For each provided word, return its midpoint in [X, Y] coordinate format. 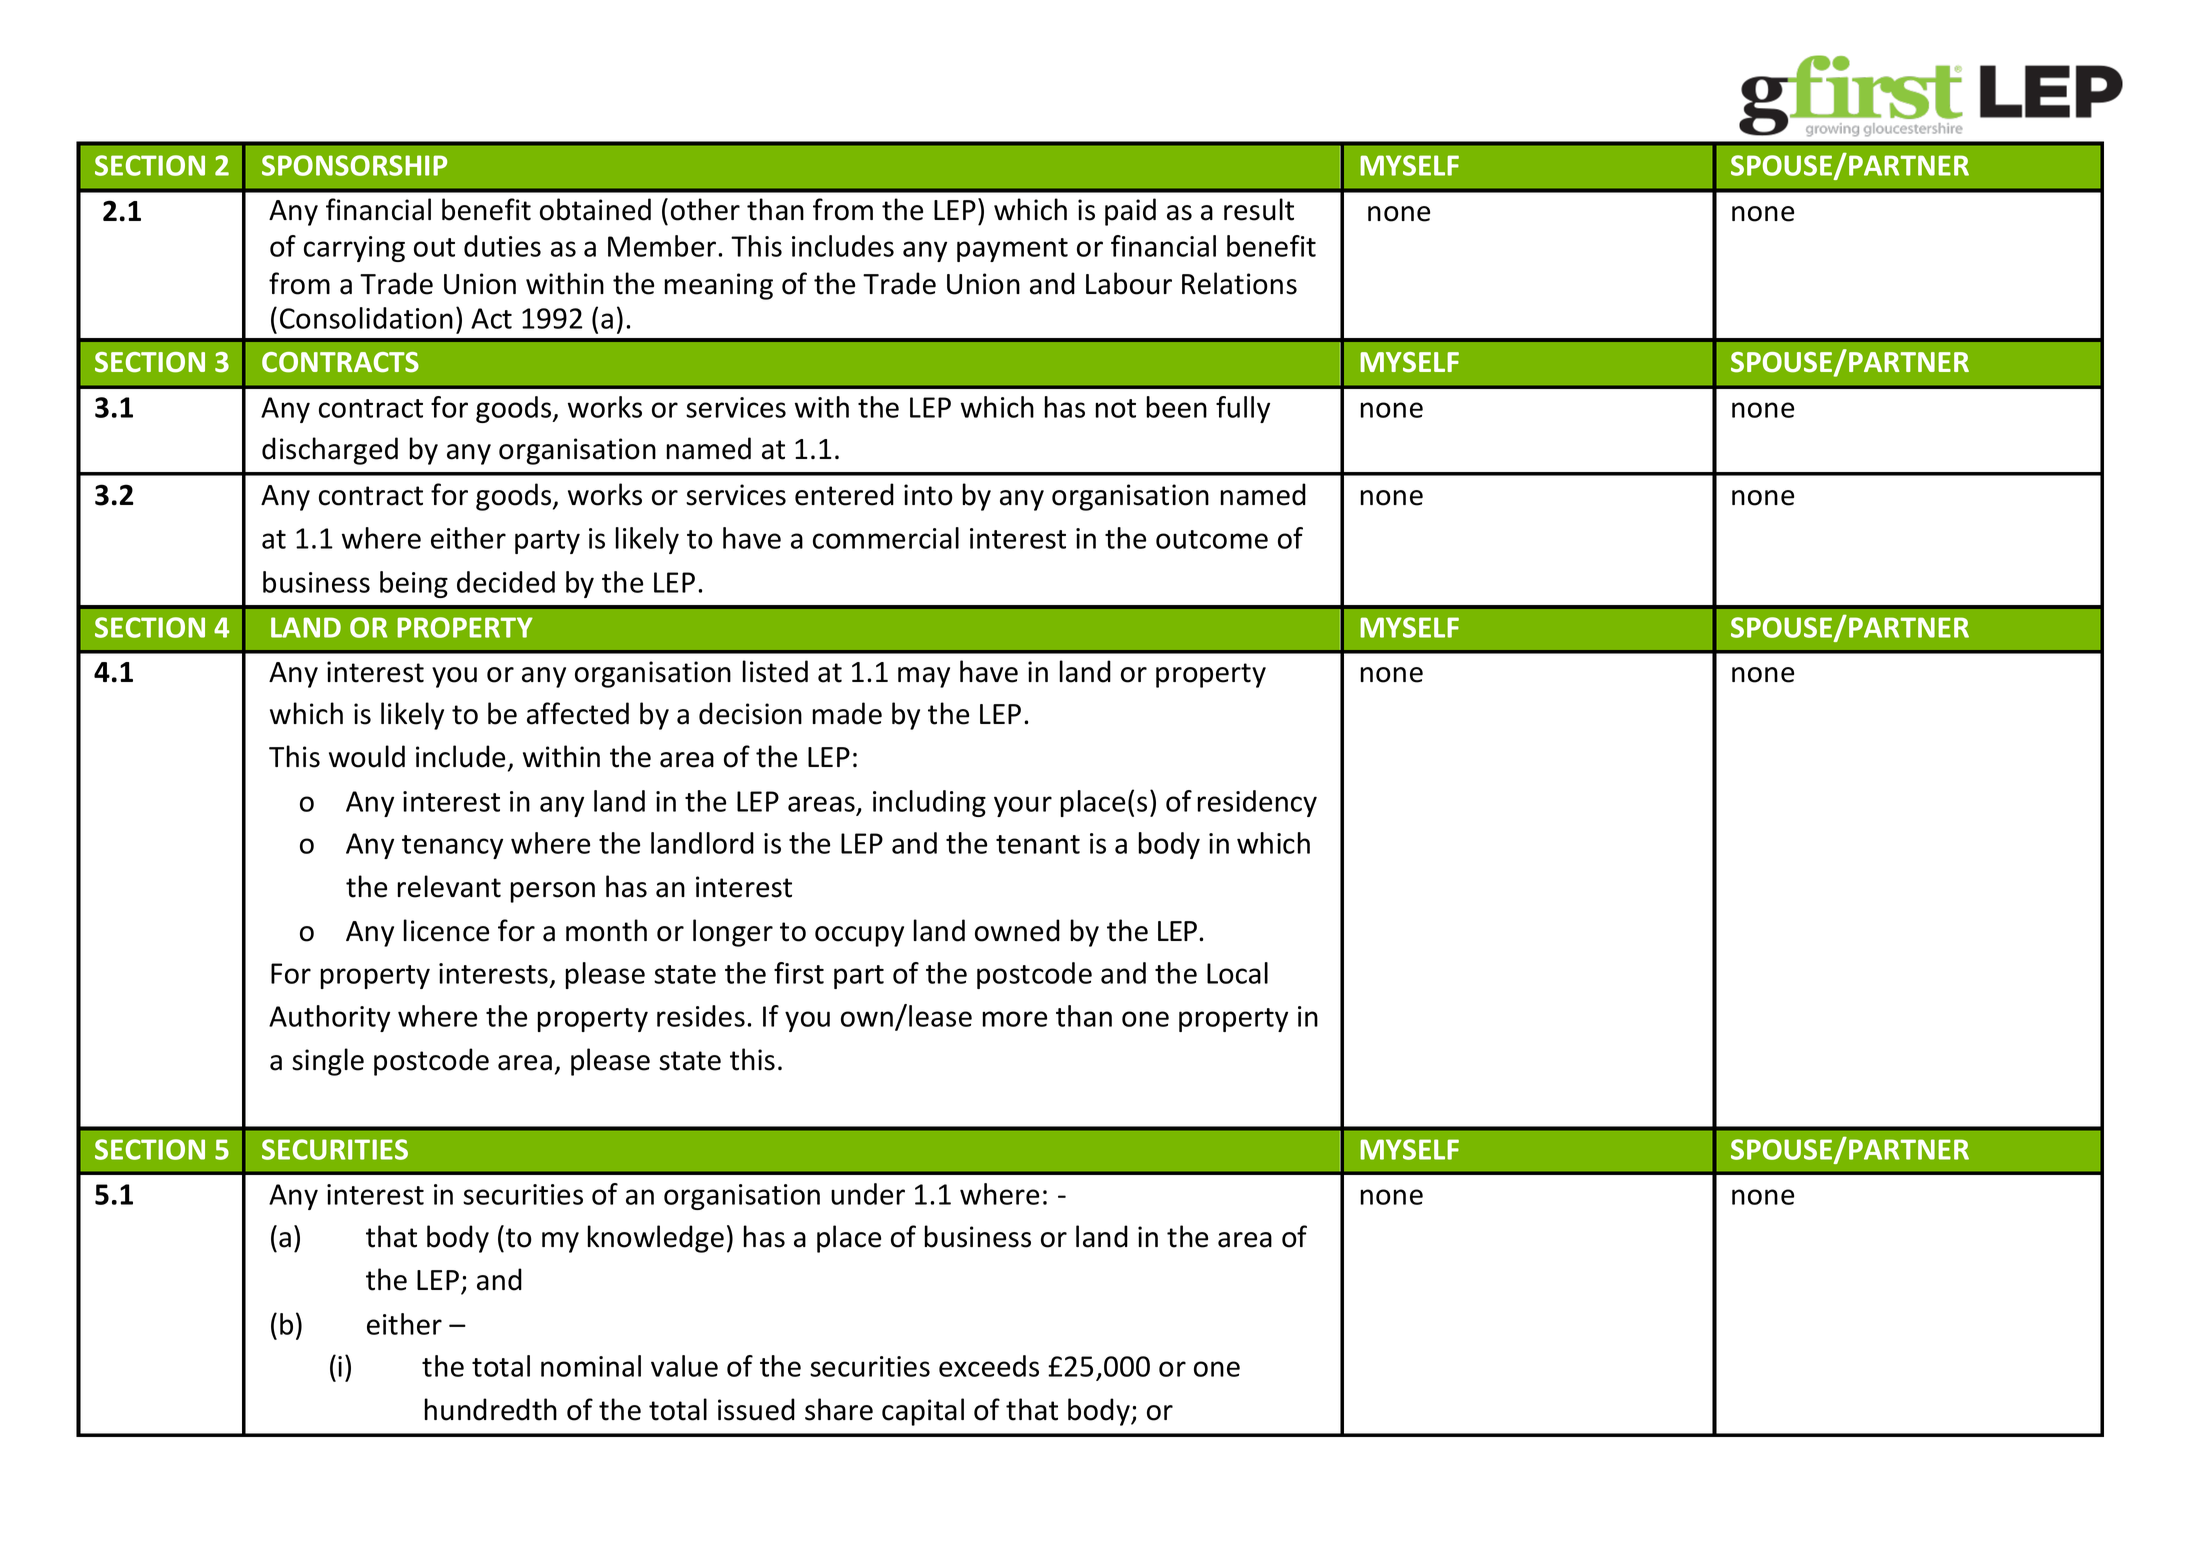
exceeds [989, 1366]
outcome [1212, 539]
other [705, 209]
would [367, 756]
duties [502, 246]
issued [756, 1409]
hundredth [490, 1409]
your [1023, 806]
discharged [330, 451]
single [328, 1062]
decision [750, 713]
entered [844, 494]
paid [1130, 212]
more [1014, 1019]
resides [701, 1016]
